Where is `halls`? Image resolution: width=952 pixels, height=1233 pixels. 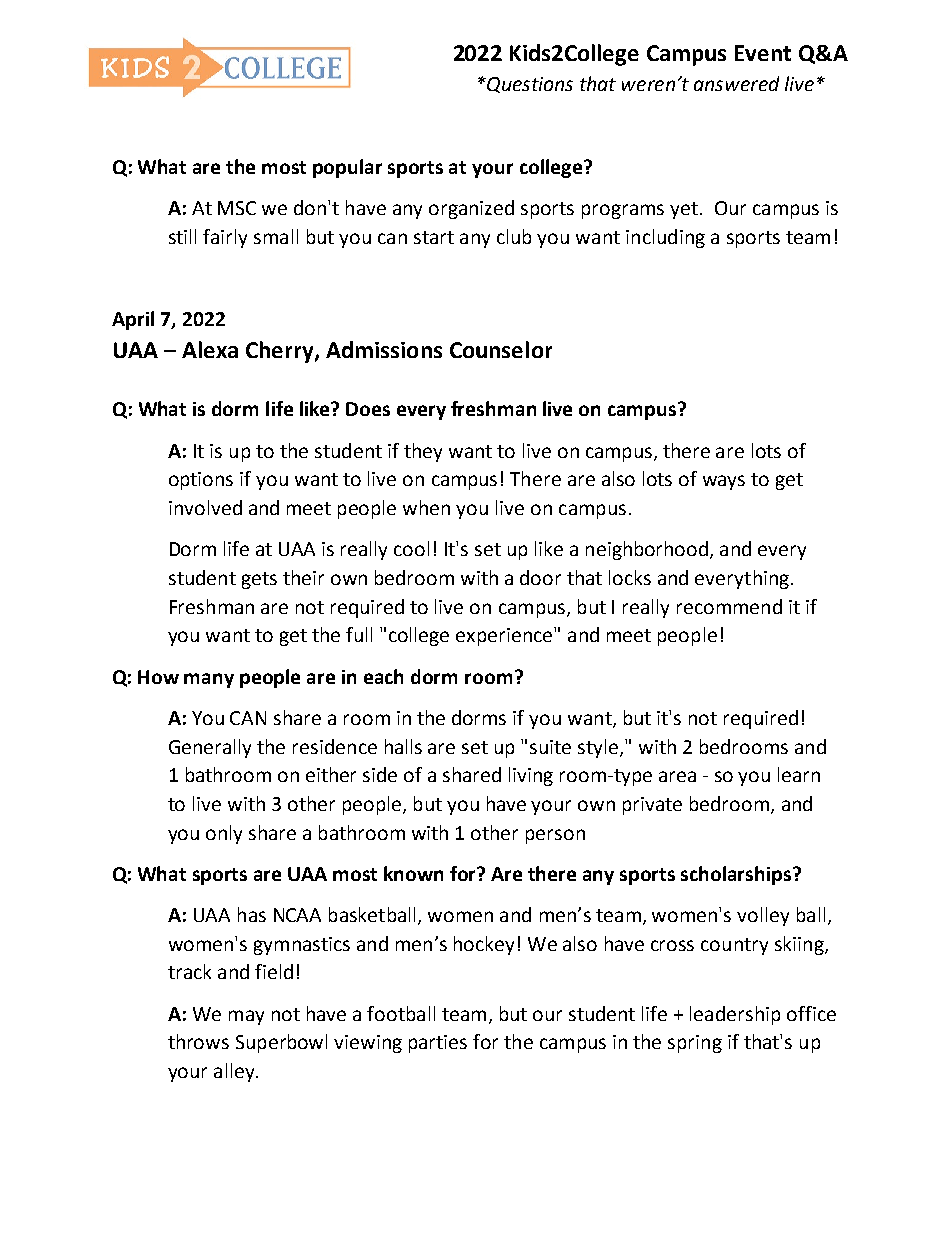
halls is located at coordinates (403, 746).
